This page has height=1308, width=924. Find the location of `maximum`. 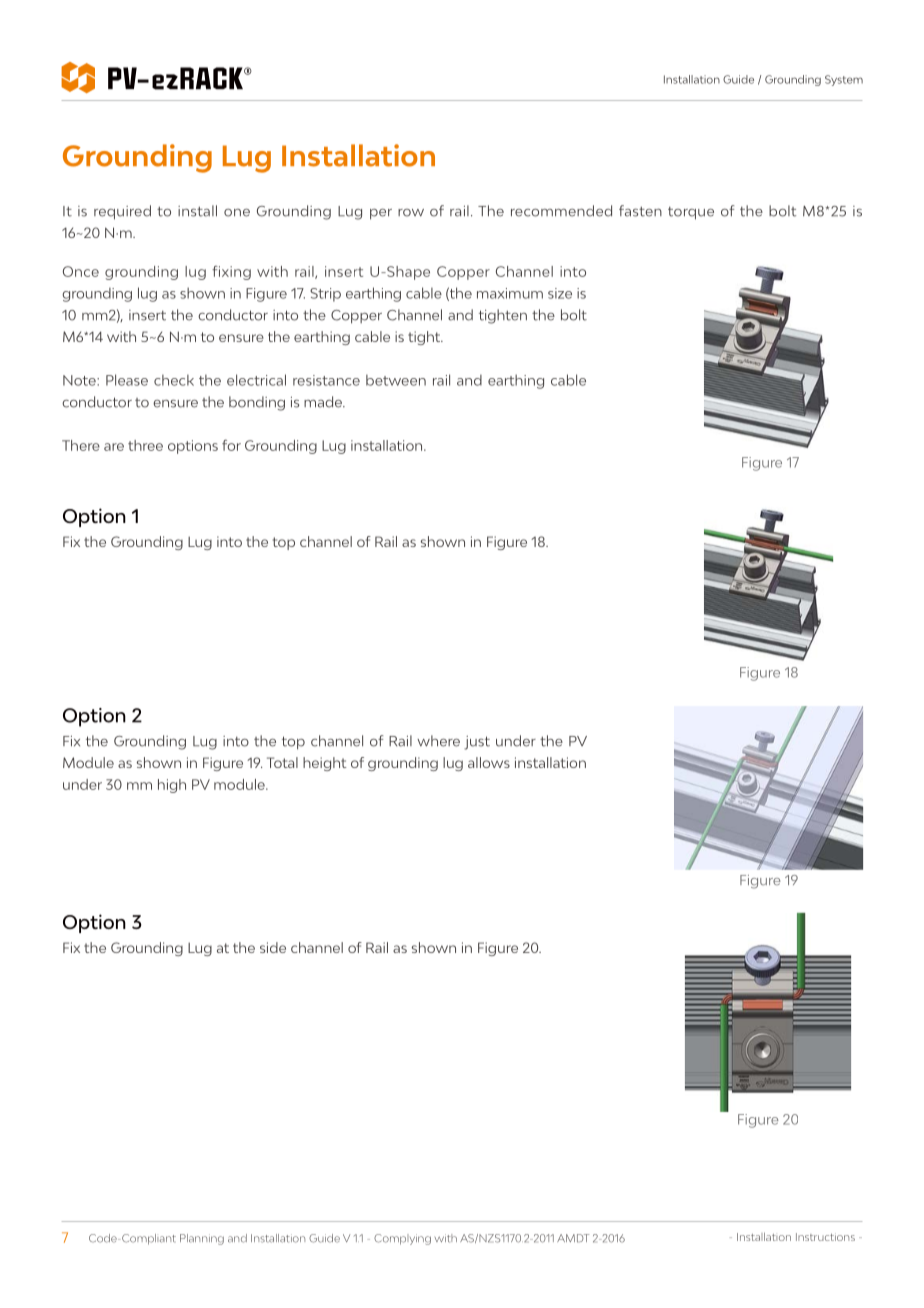

maximum is located at coordinates (510, 293).
